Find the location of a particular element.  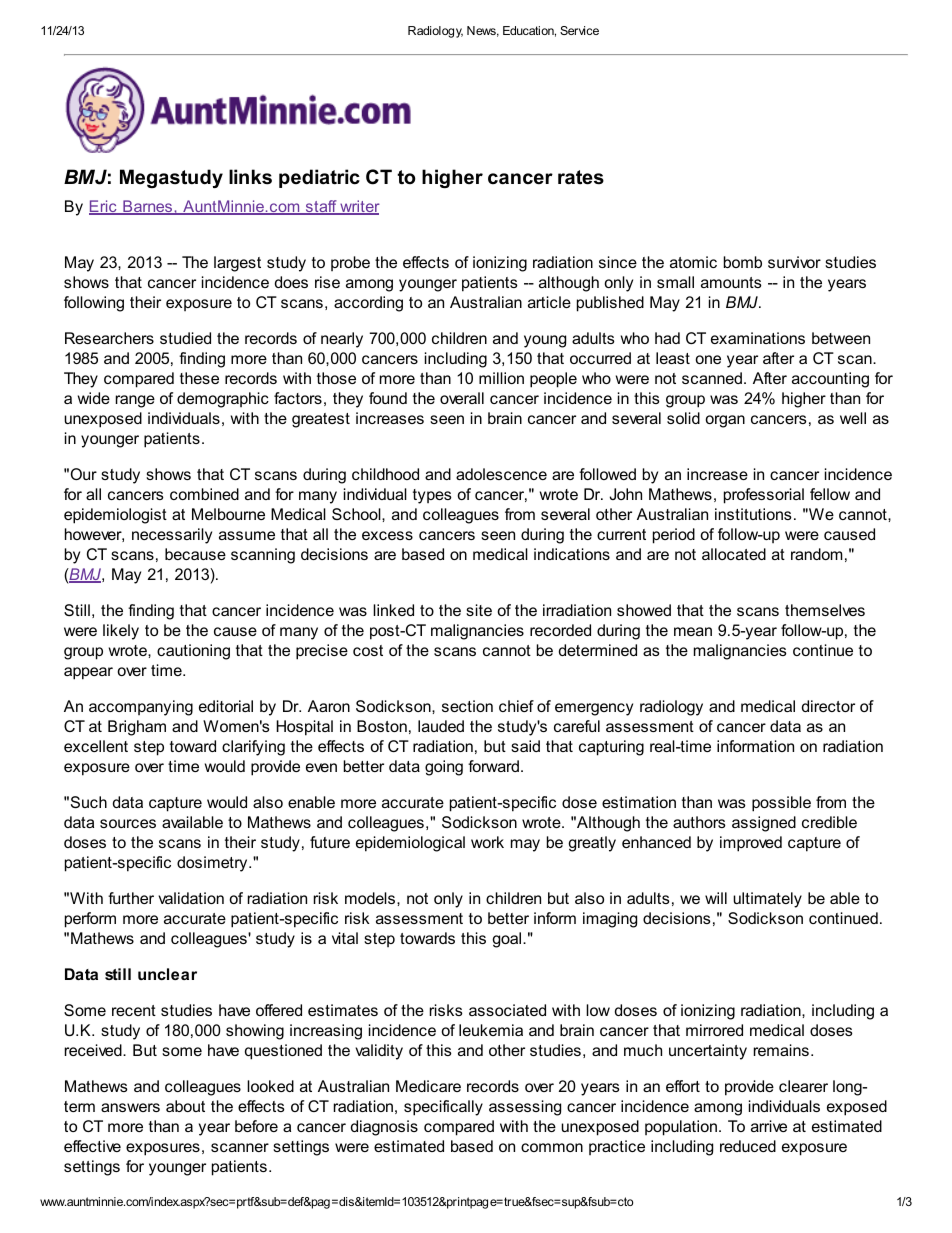

validation is located at coordinates (191, 898).
